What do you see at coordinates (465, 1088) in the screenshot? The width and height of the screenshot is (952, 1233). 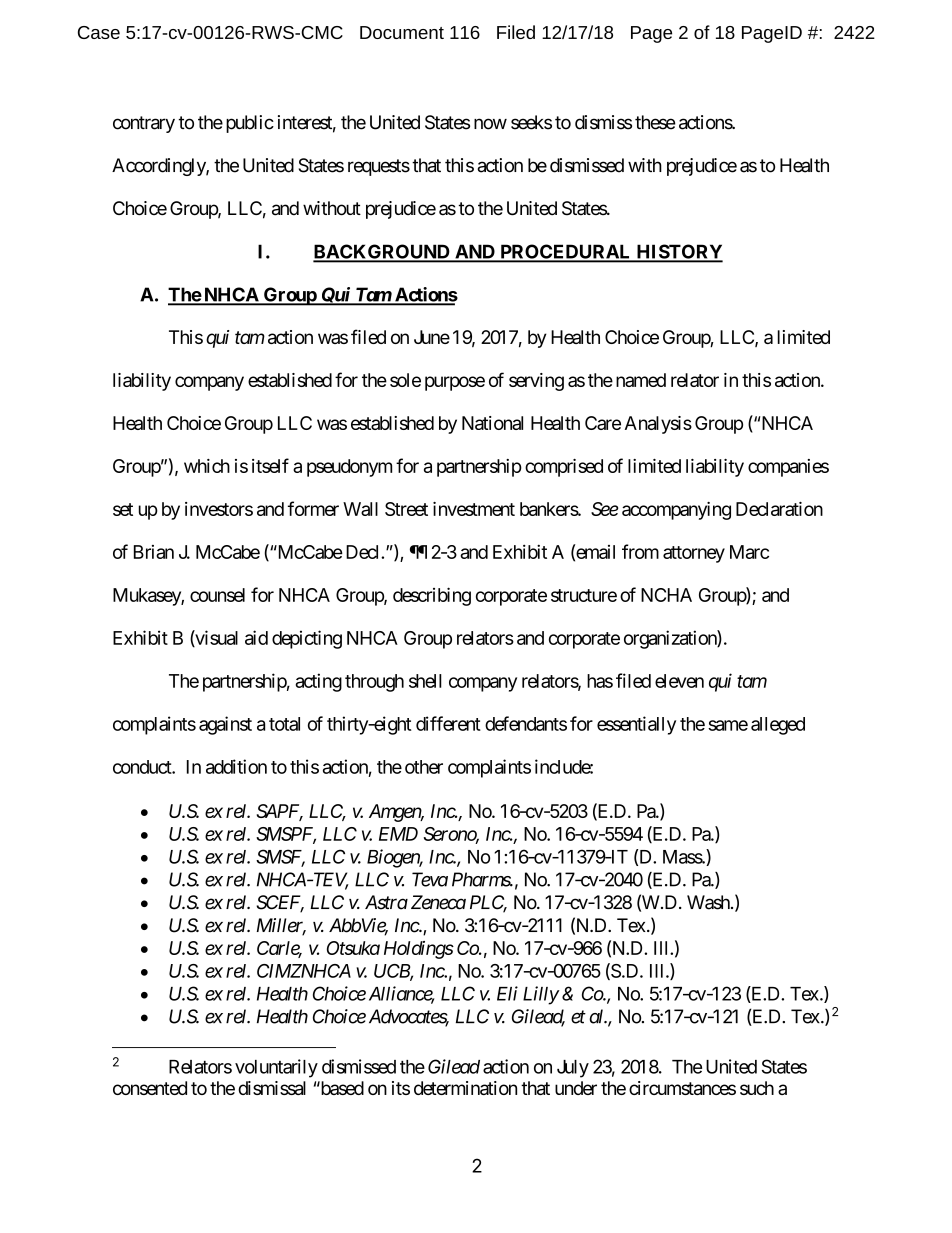 I see `determination` at bounding box center [465, 1088].
